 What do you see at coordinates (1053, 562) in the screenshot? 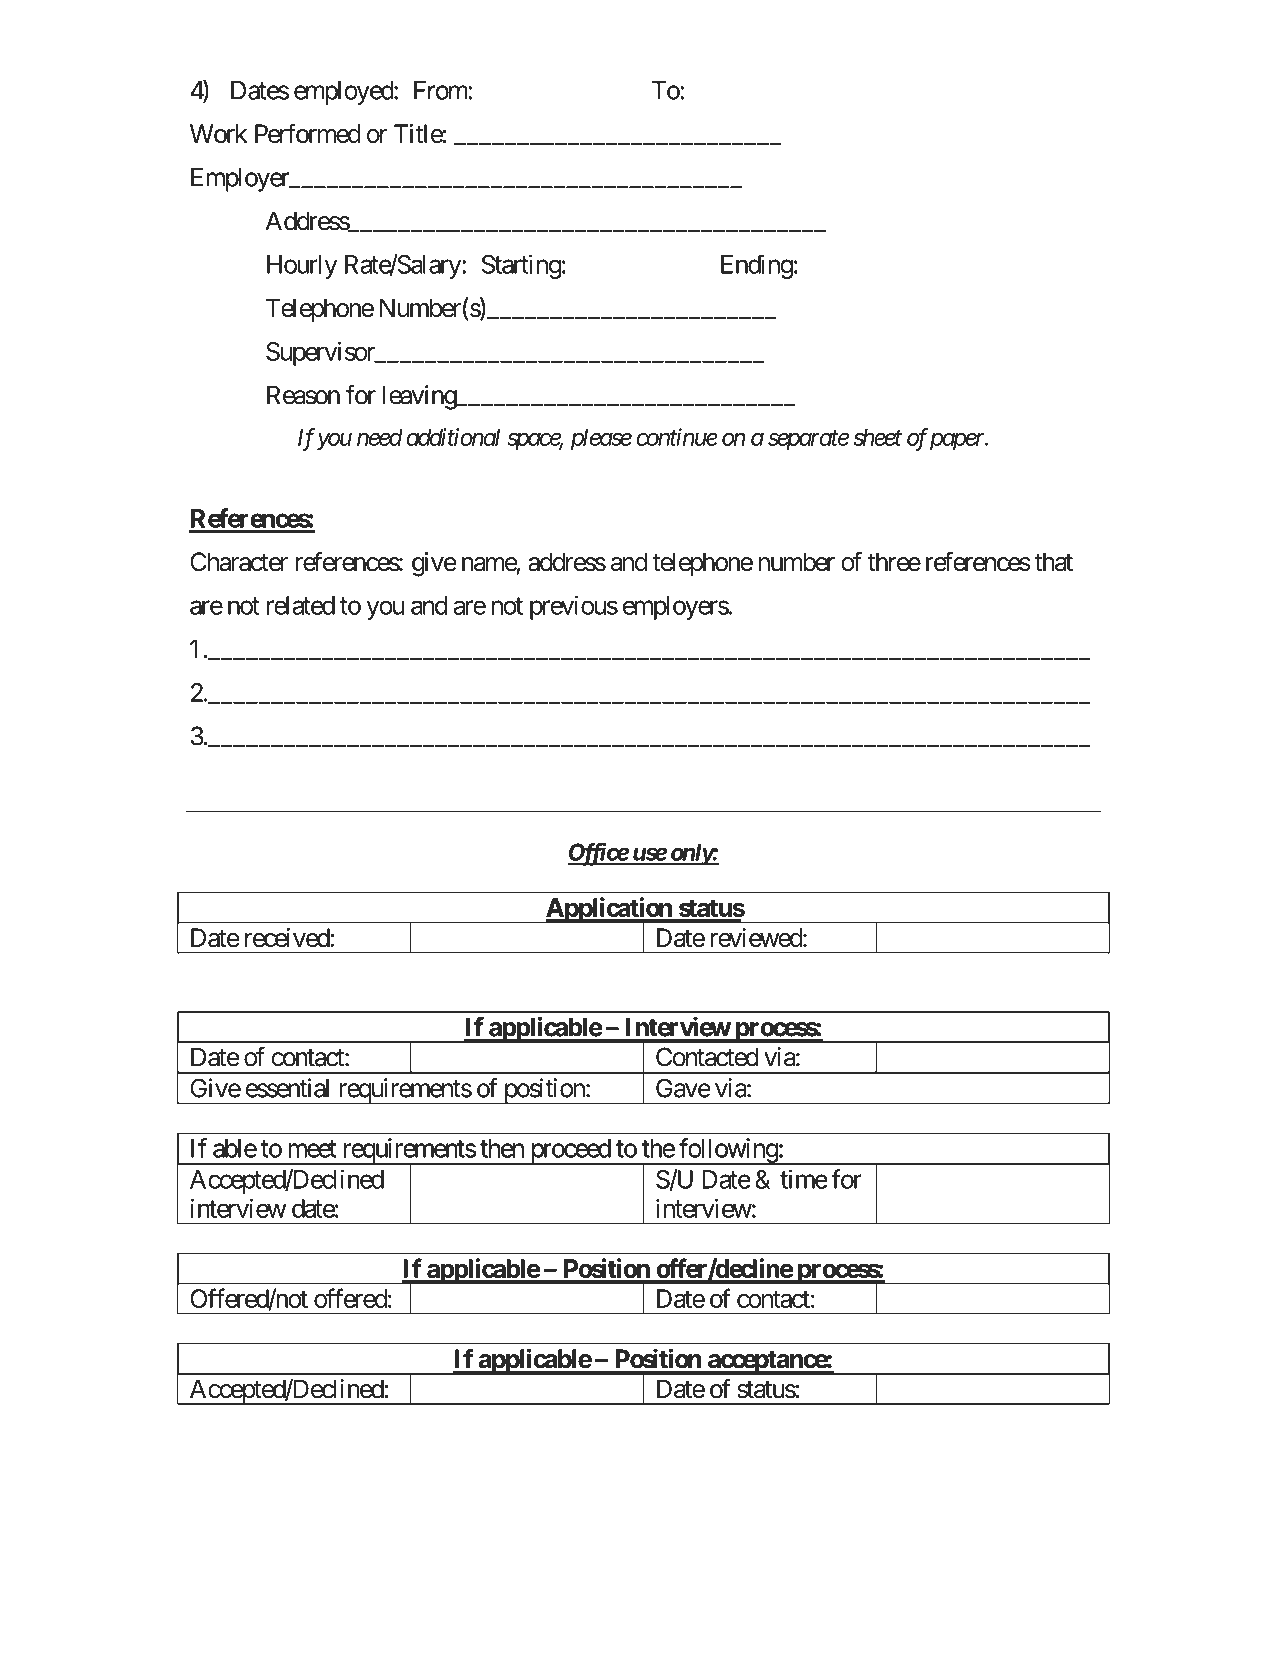
I see `that` at bounding box center [1053, 562].
